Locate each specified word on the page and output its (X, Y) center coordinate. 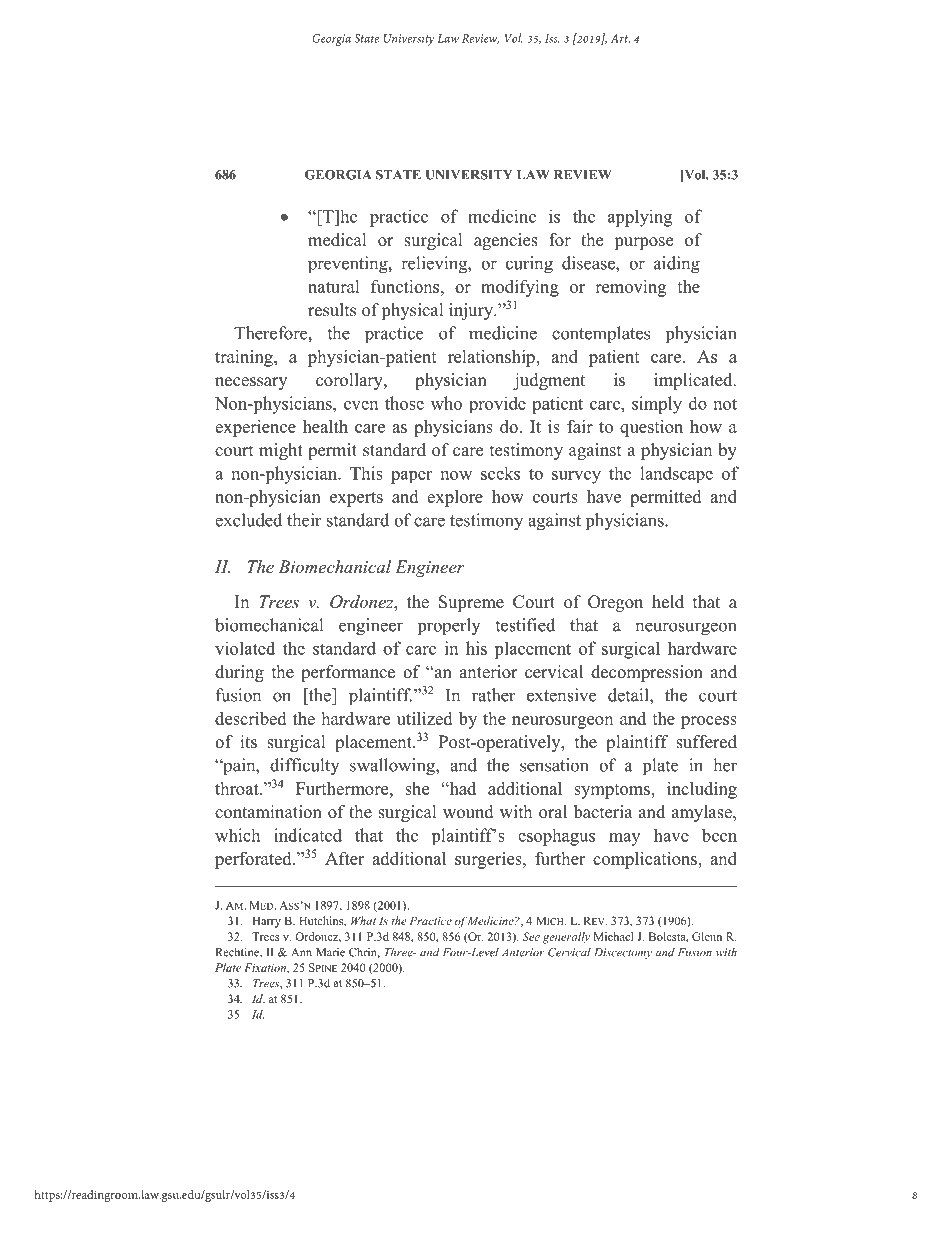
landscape (676, 474)
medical (337, 240)
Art (620, 38)
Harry (266, 922)
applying (640, 218)
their (304, 520)
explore (455, 498)
